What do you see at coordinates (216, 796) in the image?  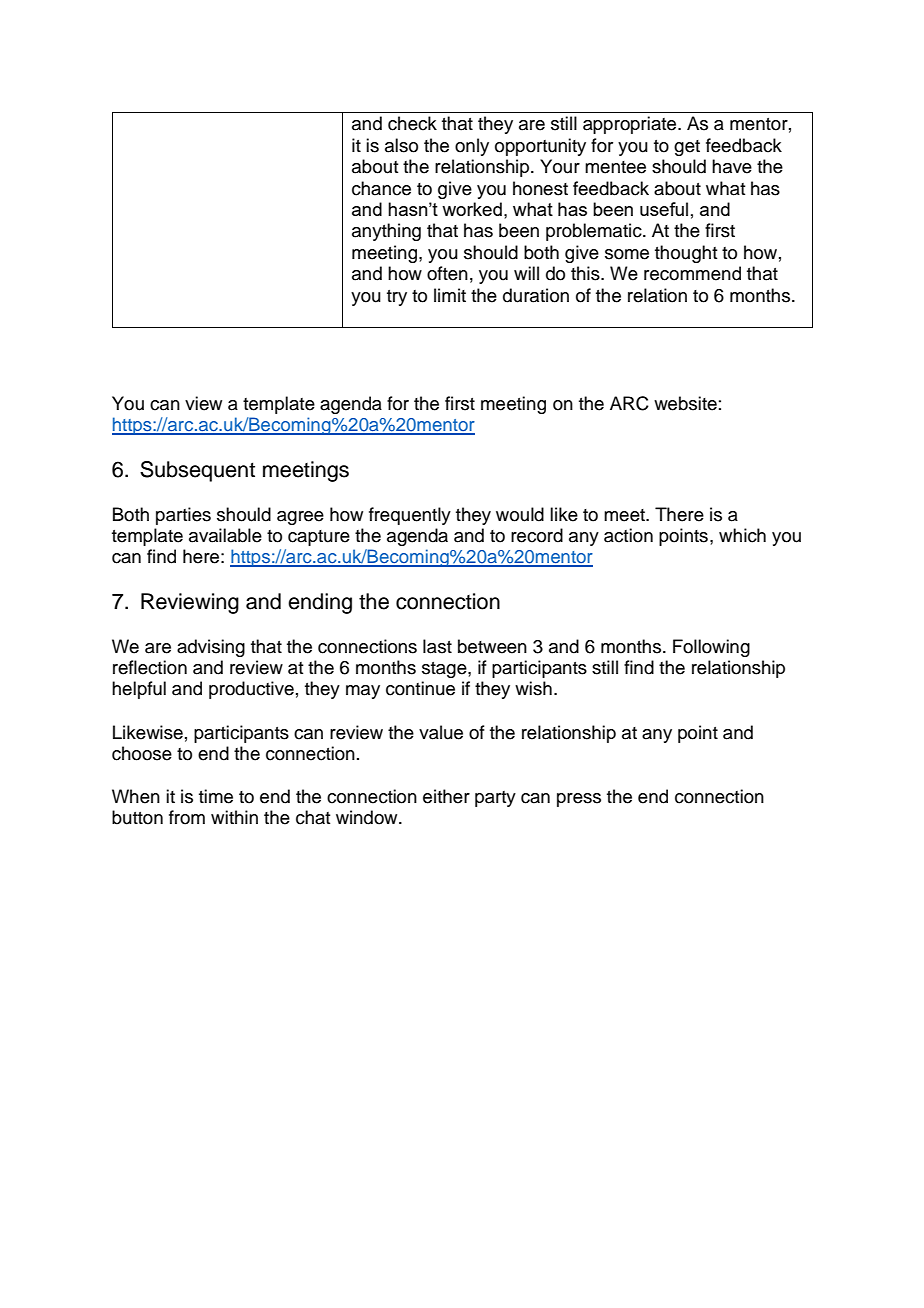 I see `time` at bounding box center [216, 796].
